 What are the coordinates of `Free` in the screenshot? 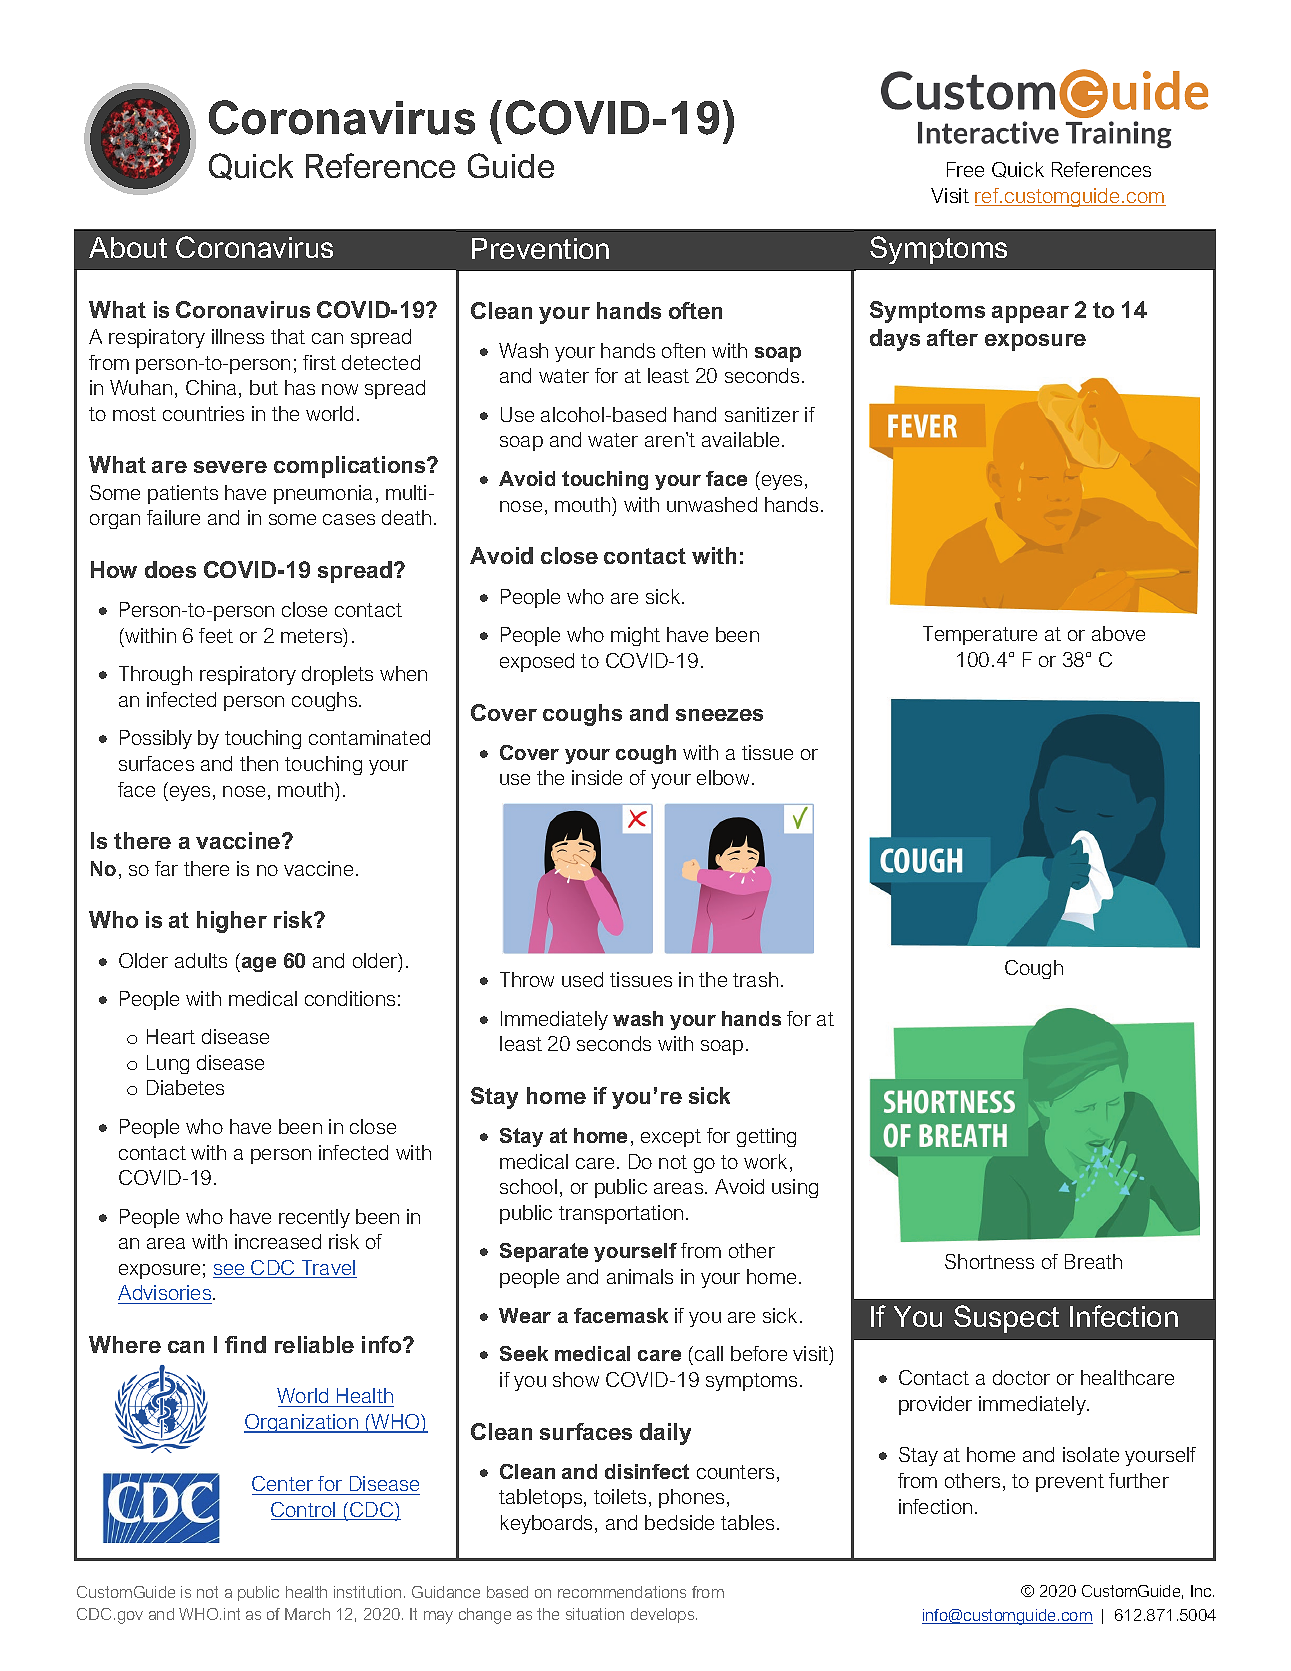 It's located at (965, 169).
